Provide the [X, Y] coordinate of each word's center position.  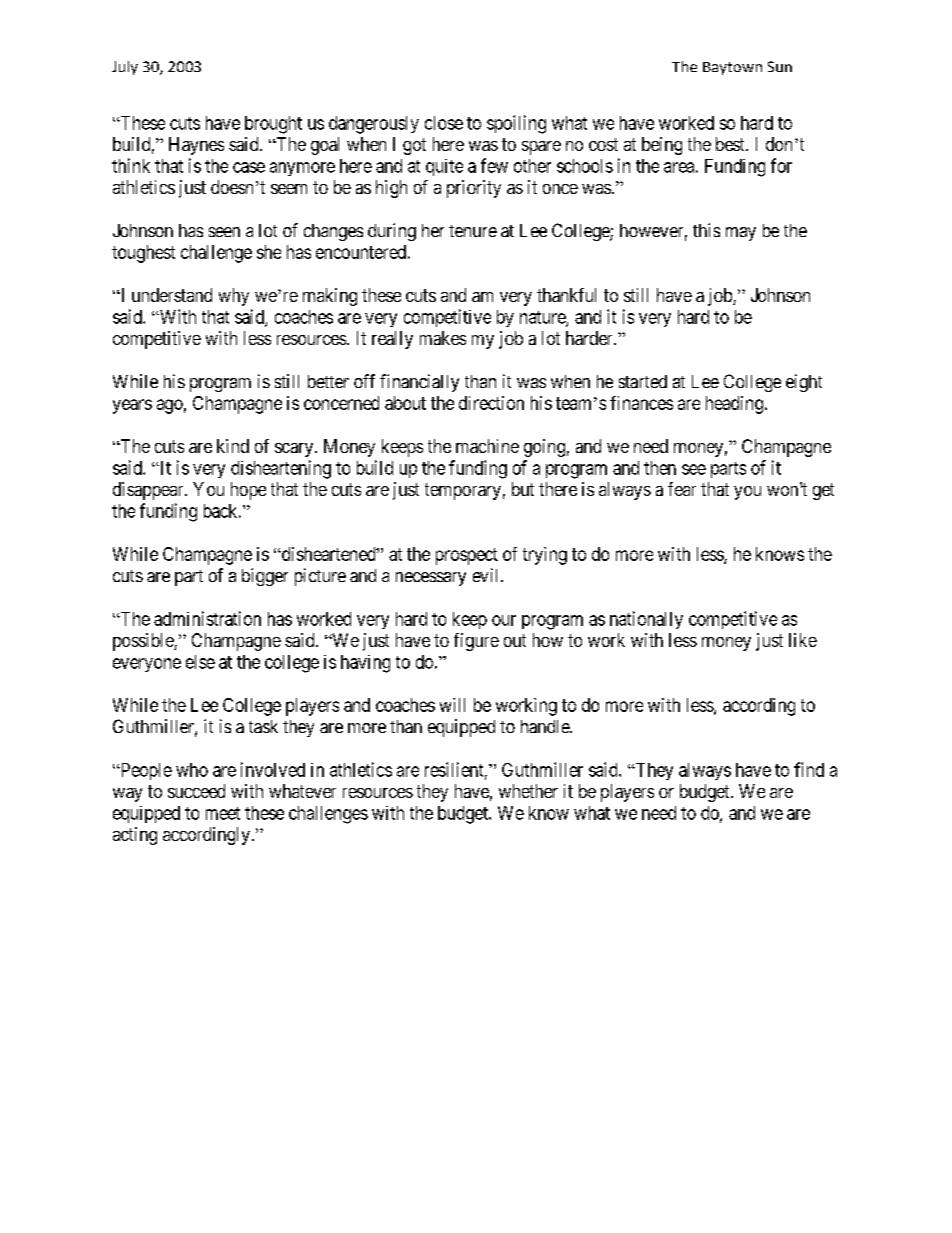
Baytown [732, 68]
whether [528, 791]
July [125, 68]
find [809, 769]
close [444, 123]
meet [223, 813]
